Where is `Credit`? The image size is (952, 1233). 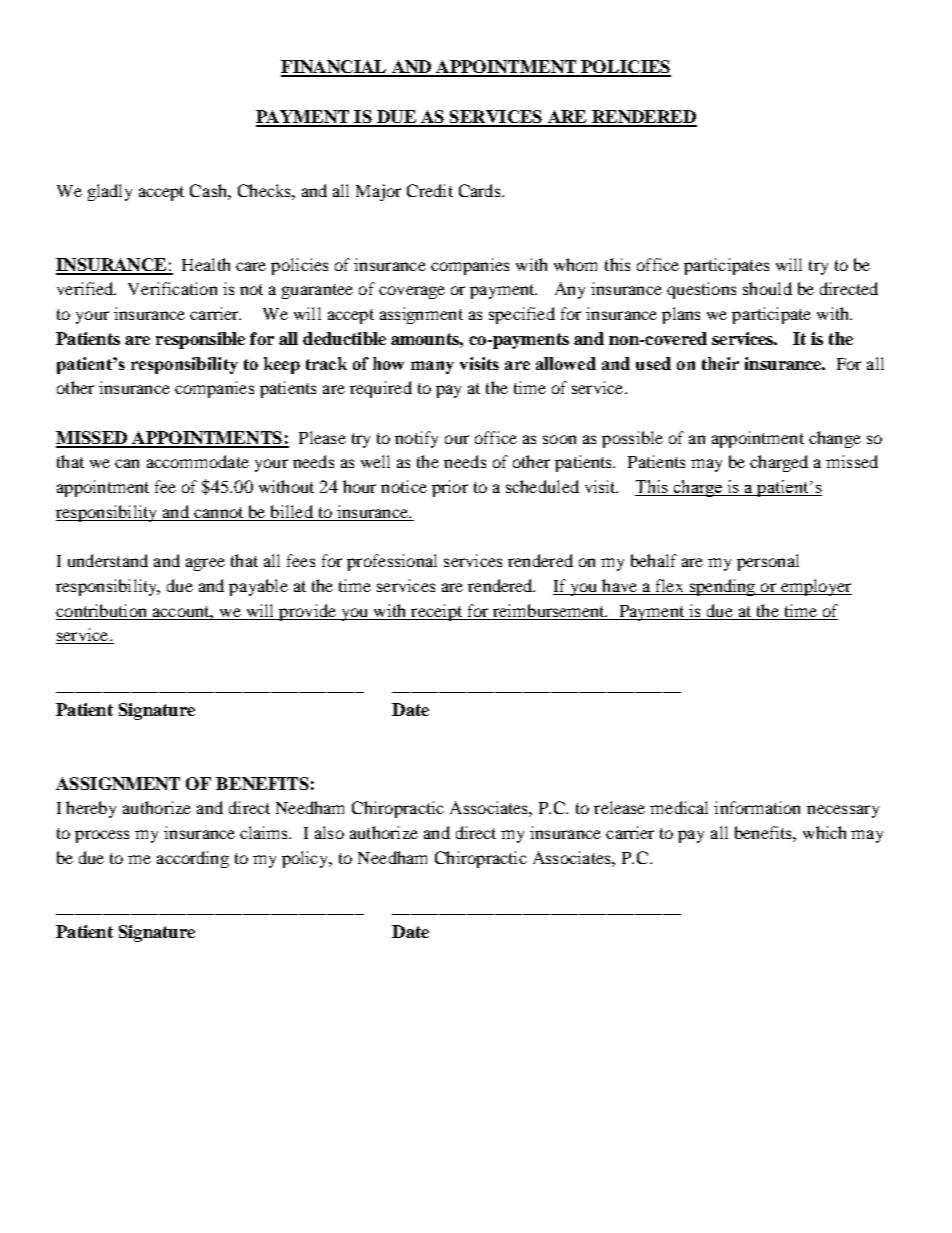
Credit is located at coordinates (430, 190).
